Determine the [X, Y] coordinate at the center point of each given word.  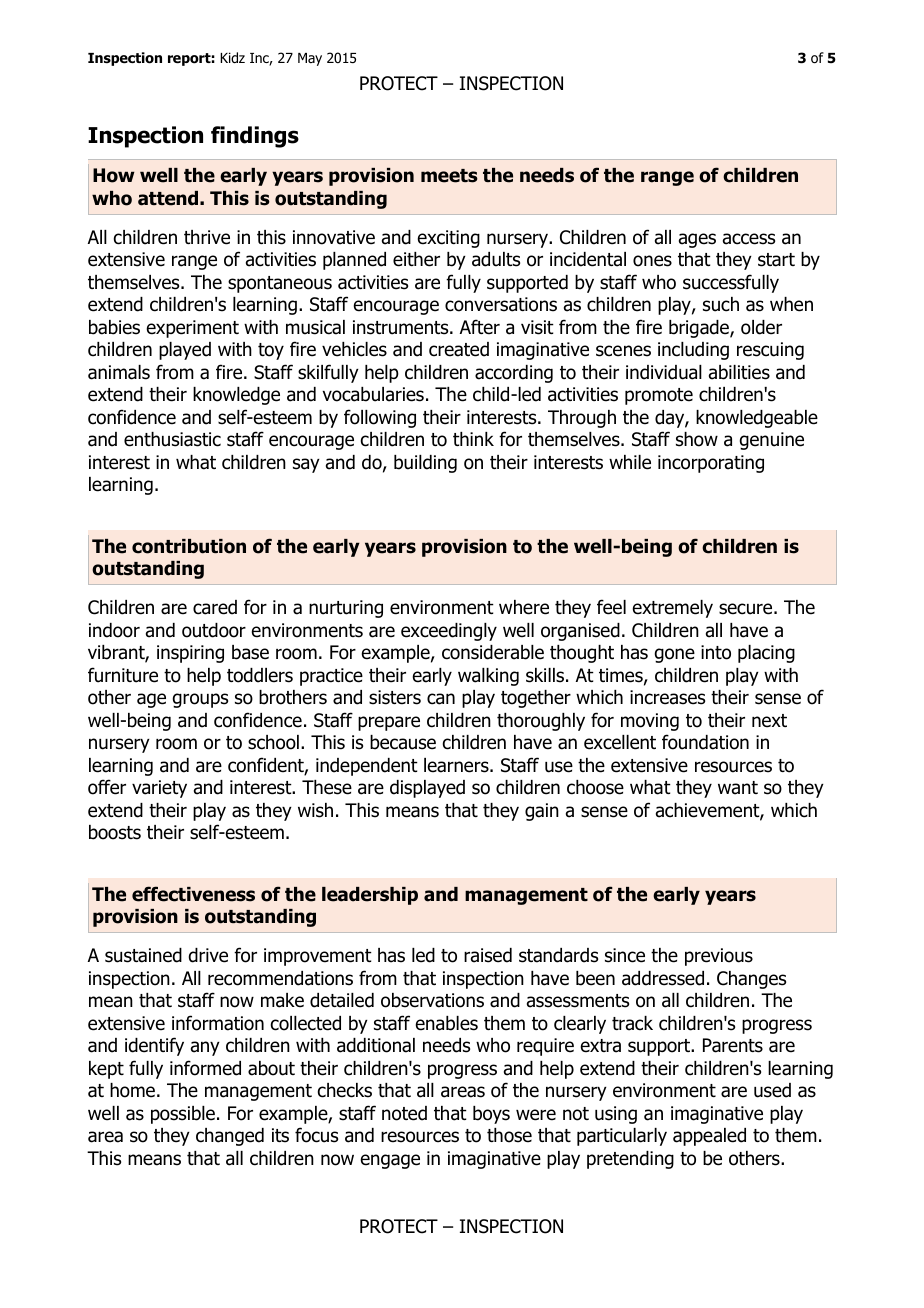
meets [449, 176]
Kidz [232, 57]
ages [697, 240]
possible [183, 1115]
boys [491, 1115]
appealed [709, 1137]
